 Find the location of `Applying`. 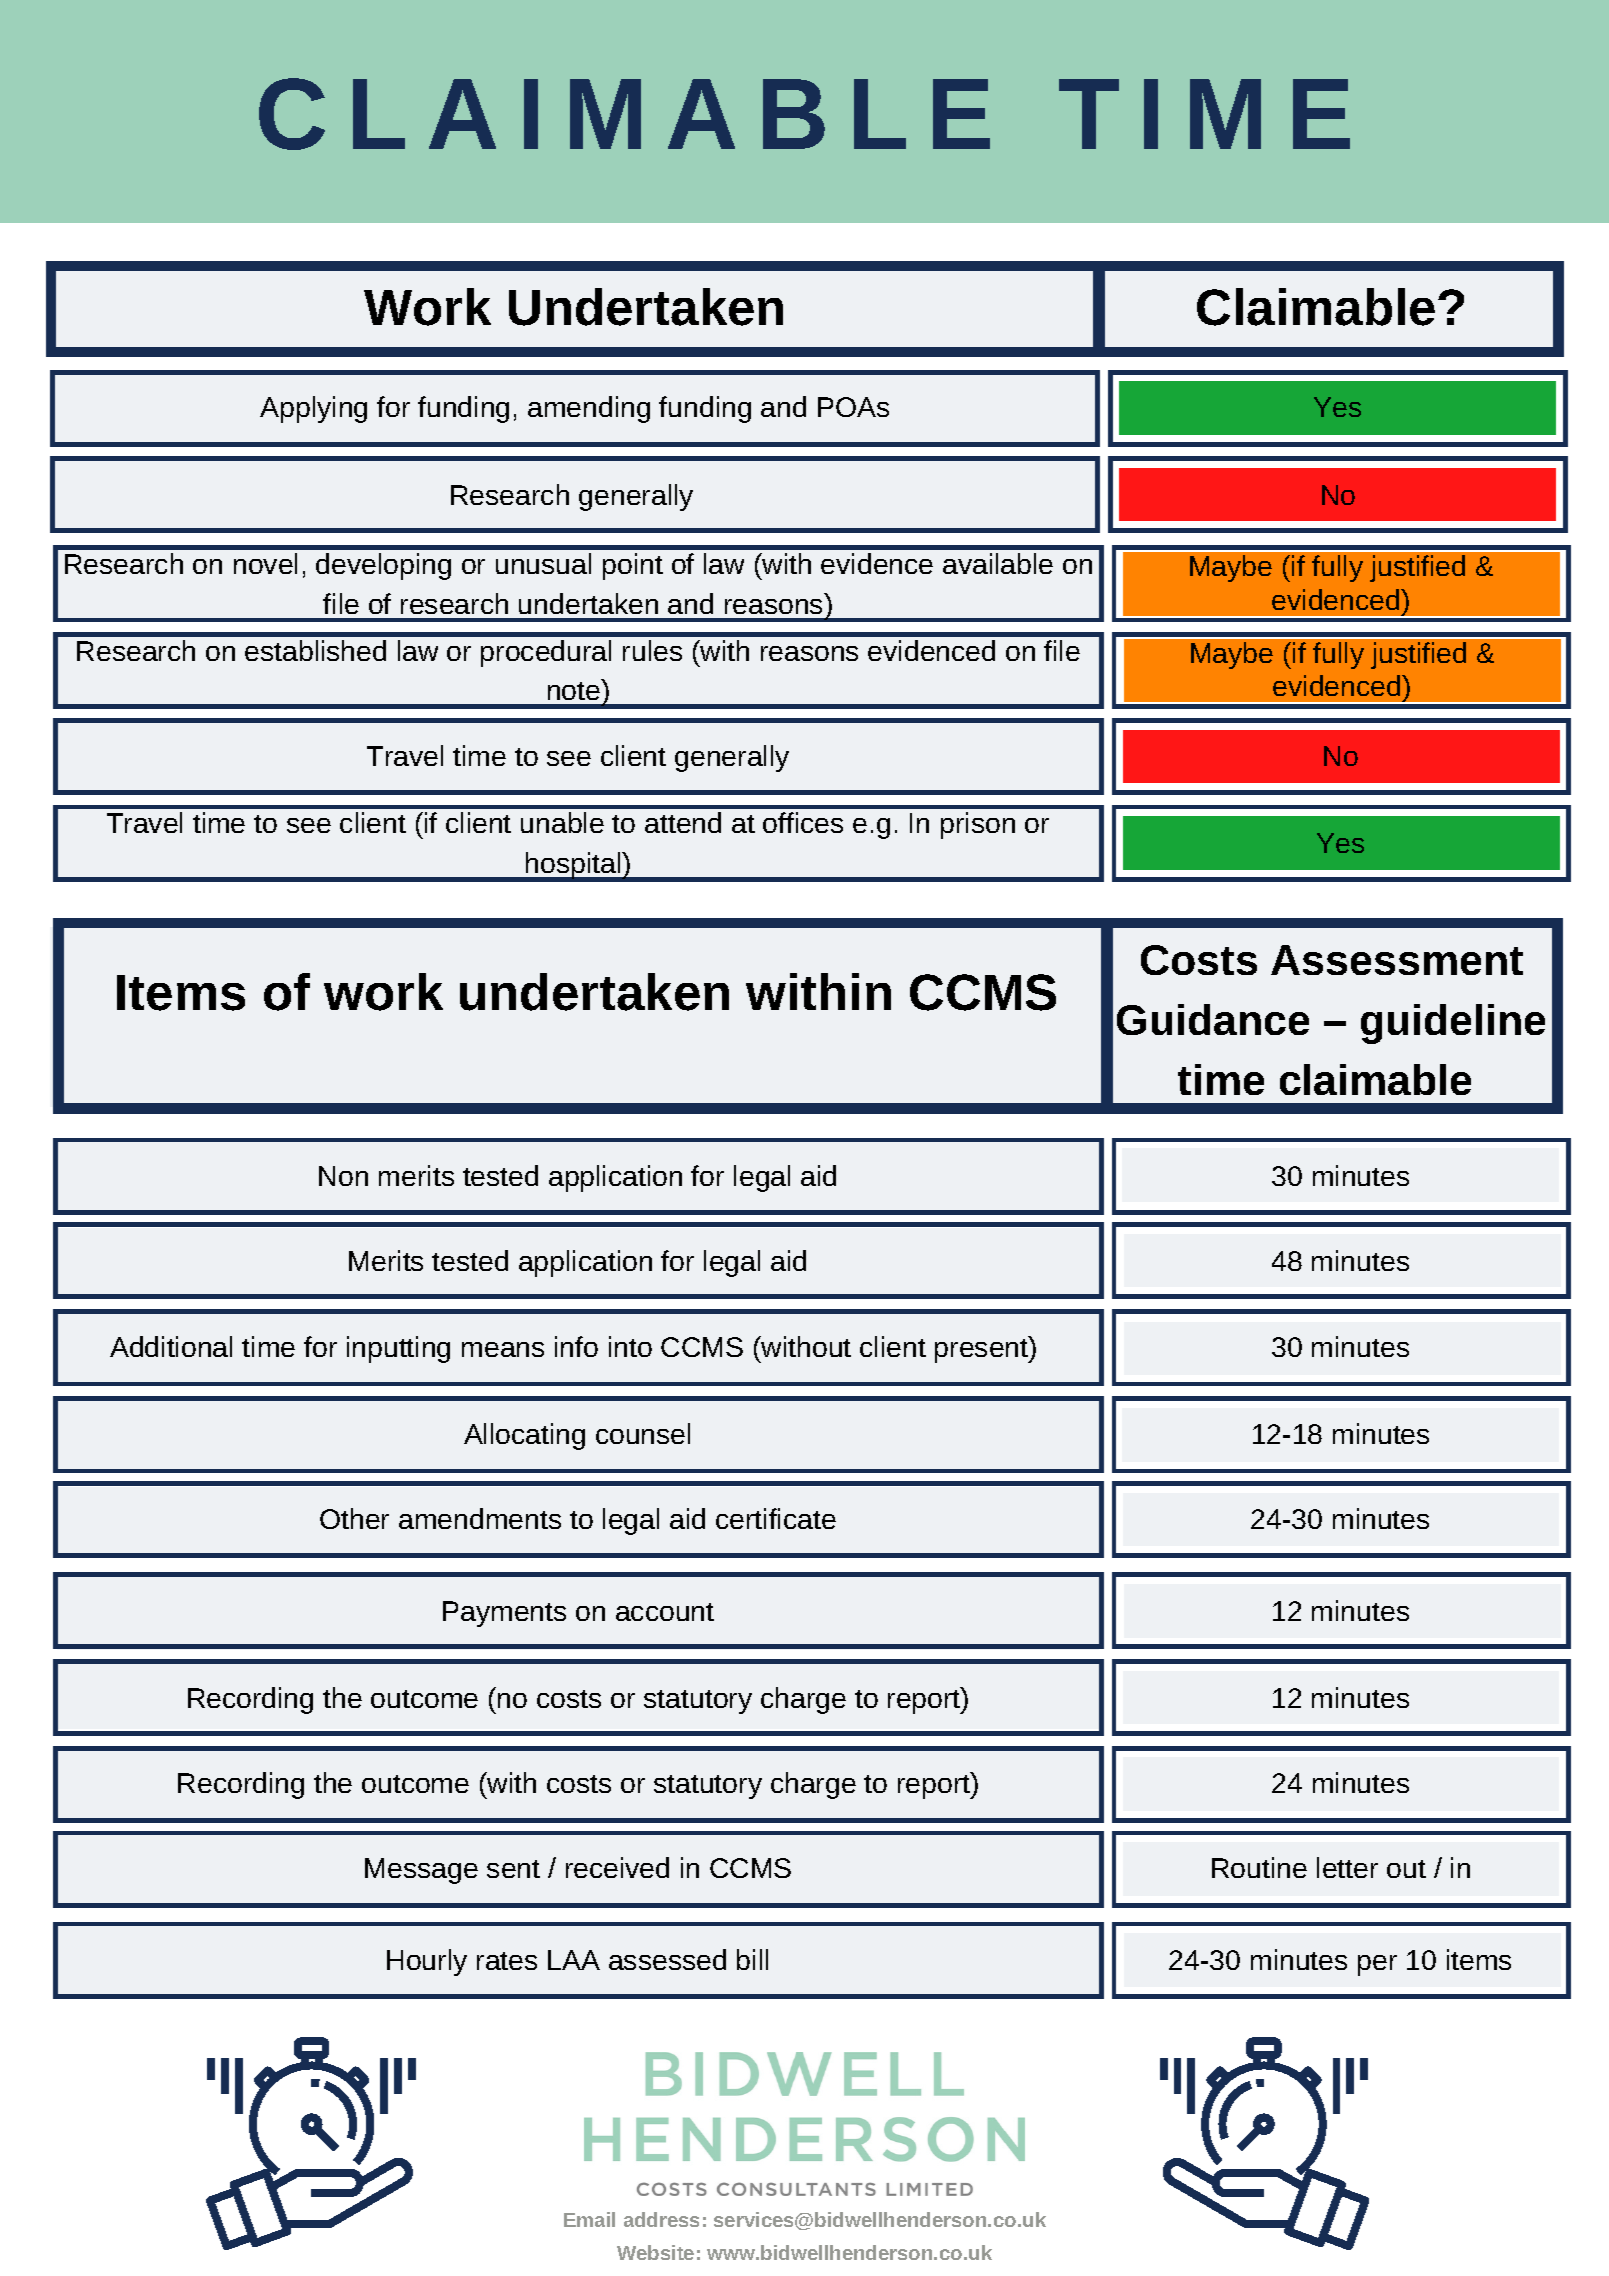

Applying is located at coordinates (313, 409).
